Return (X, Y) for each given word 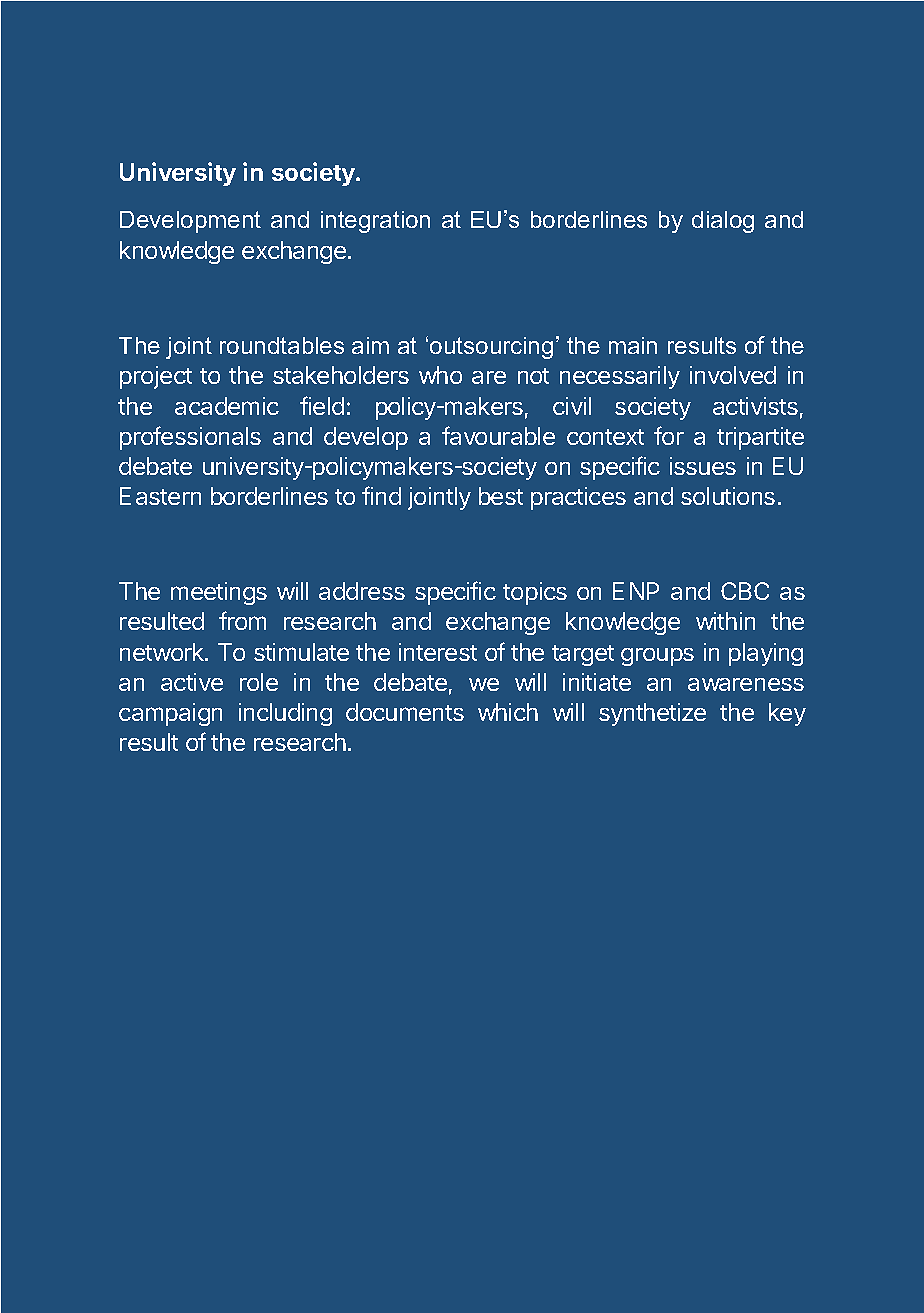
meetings (219, 593)
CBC (745, 591)
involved (733, 375)
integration (375, 222)
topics (535, 593)
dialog (723, 222)
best (501, 496)
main (633, 345)
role (259, 682)
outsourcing (491, 348)
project (156, 377)
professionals (190, 438)
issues (703, 466)
